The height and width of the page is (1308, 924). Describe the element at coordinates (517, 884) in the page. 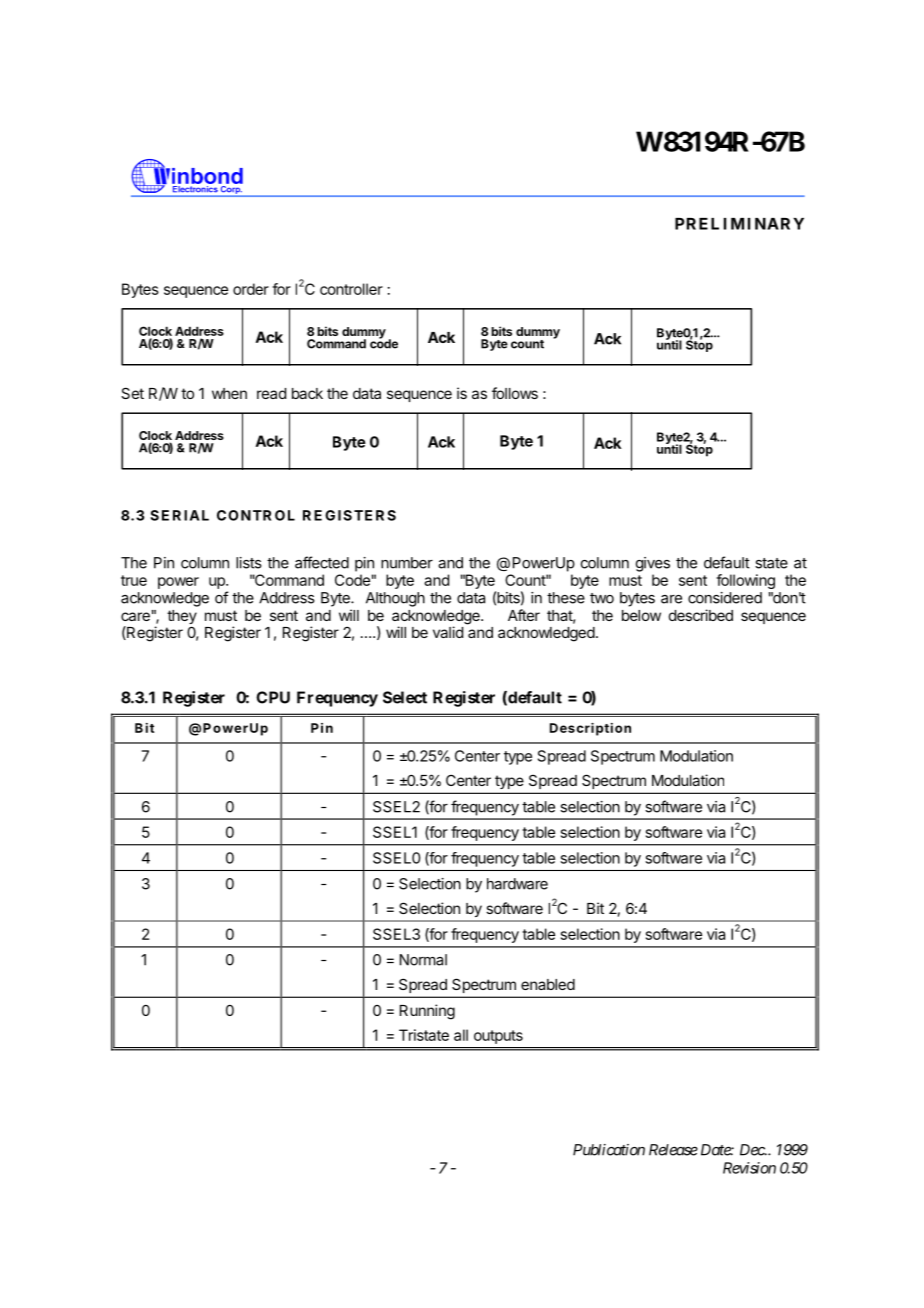

I see `hardware` at that location.
